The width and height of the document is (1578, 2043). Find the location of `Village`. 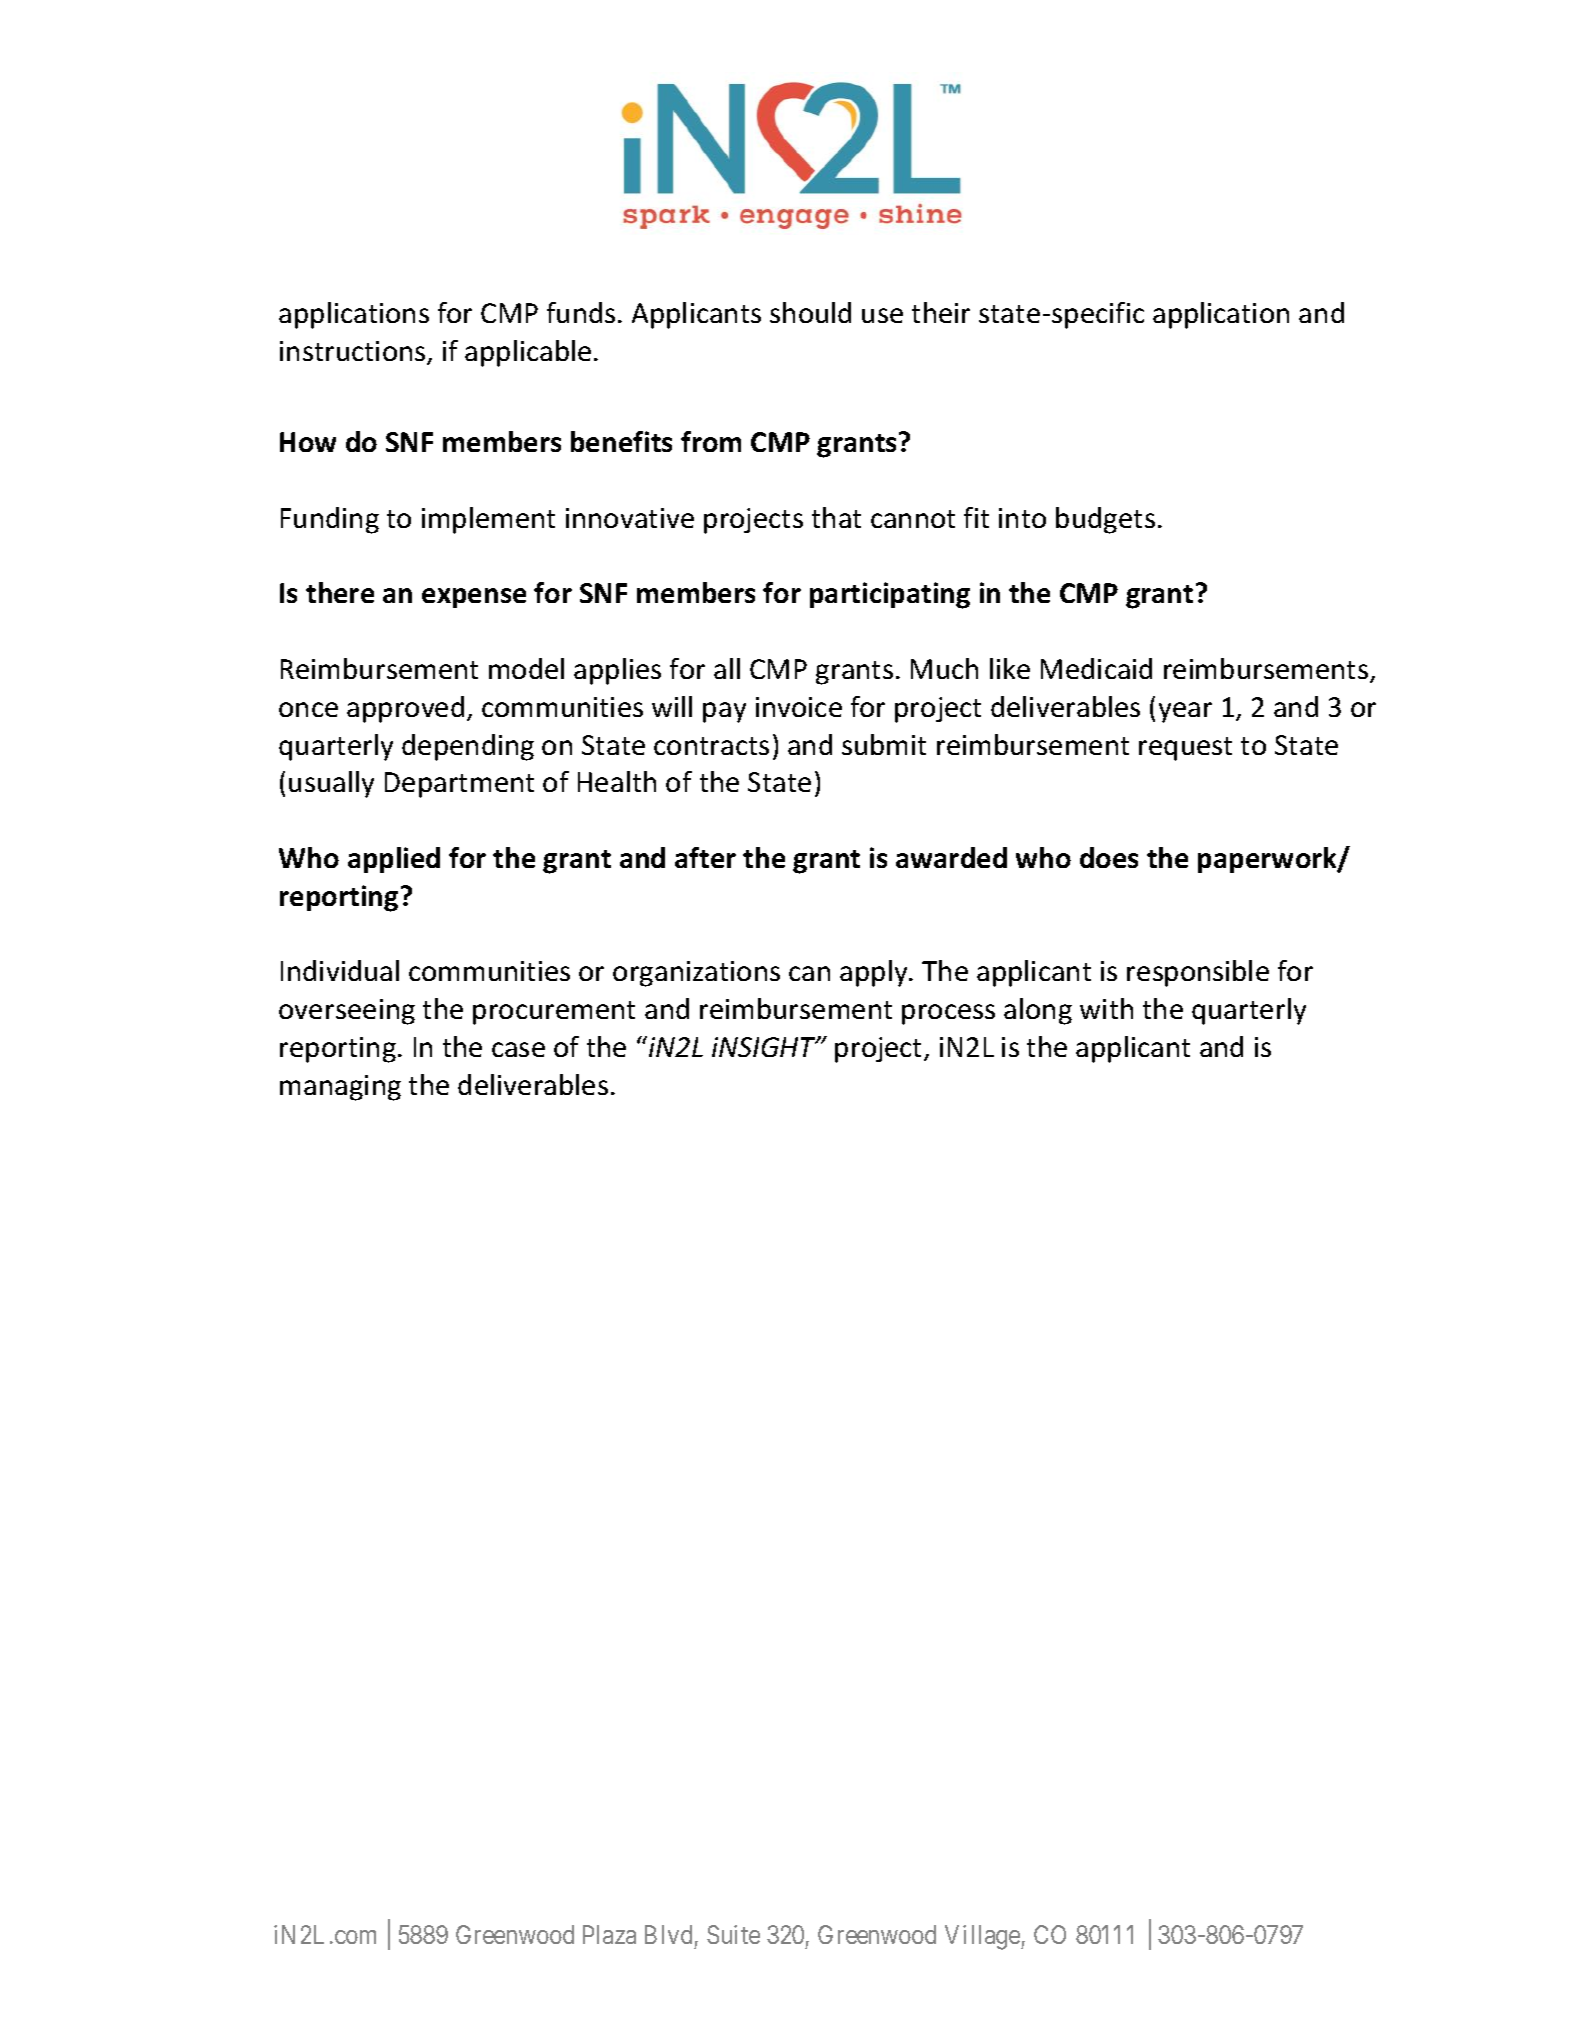

Village is located at coordinates (983, 1937).
